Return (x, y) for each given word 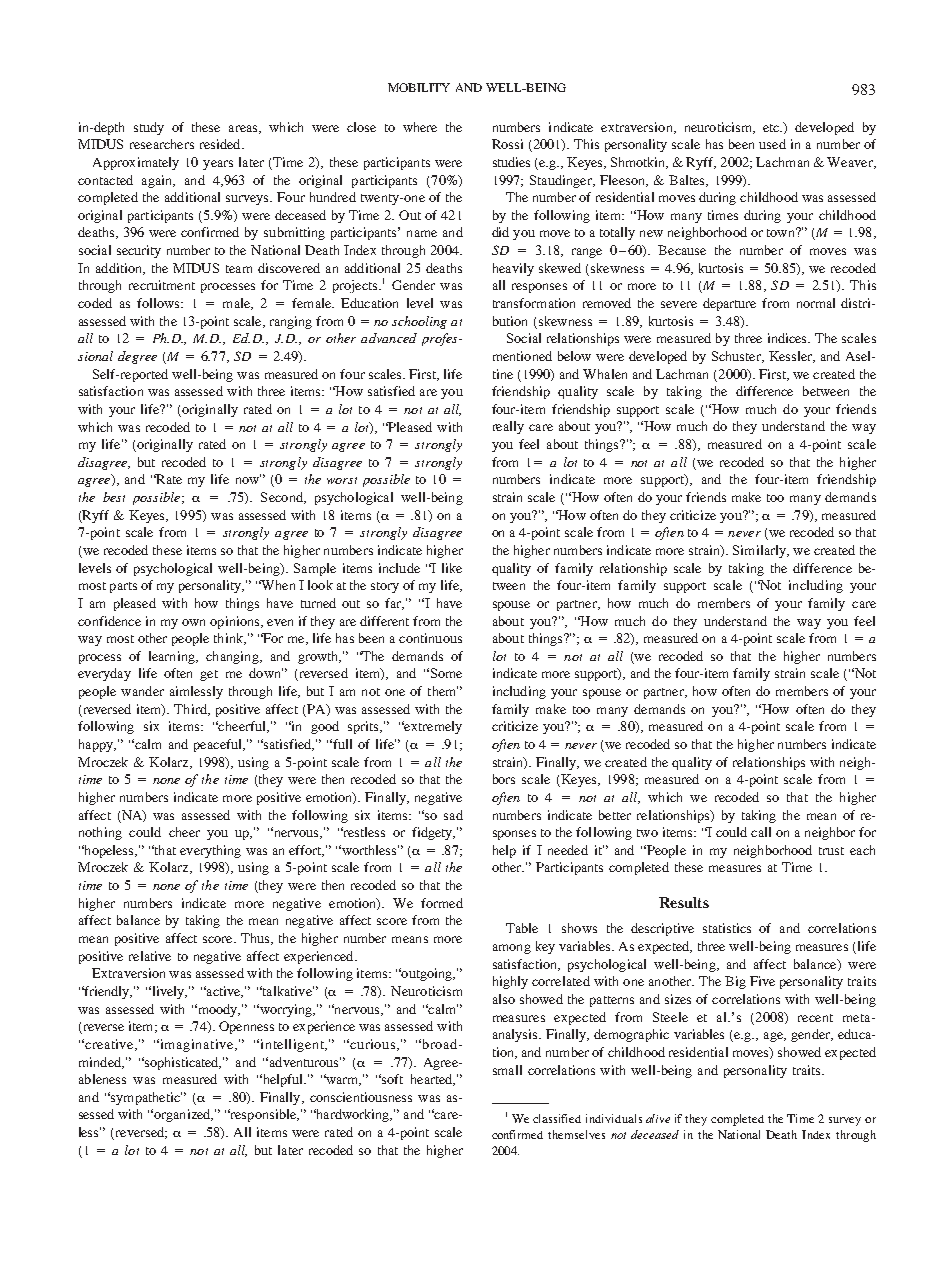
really (508, 427)
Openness (246, 1027)
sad (453, 815)
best (114, 497)
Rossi (507, 144)
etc (772, 128)
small (507, 1070)
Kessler (791, 357)
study (149, 128)
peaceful (219, 745)
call (761, 832)
